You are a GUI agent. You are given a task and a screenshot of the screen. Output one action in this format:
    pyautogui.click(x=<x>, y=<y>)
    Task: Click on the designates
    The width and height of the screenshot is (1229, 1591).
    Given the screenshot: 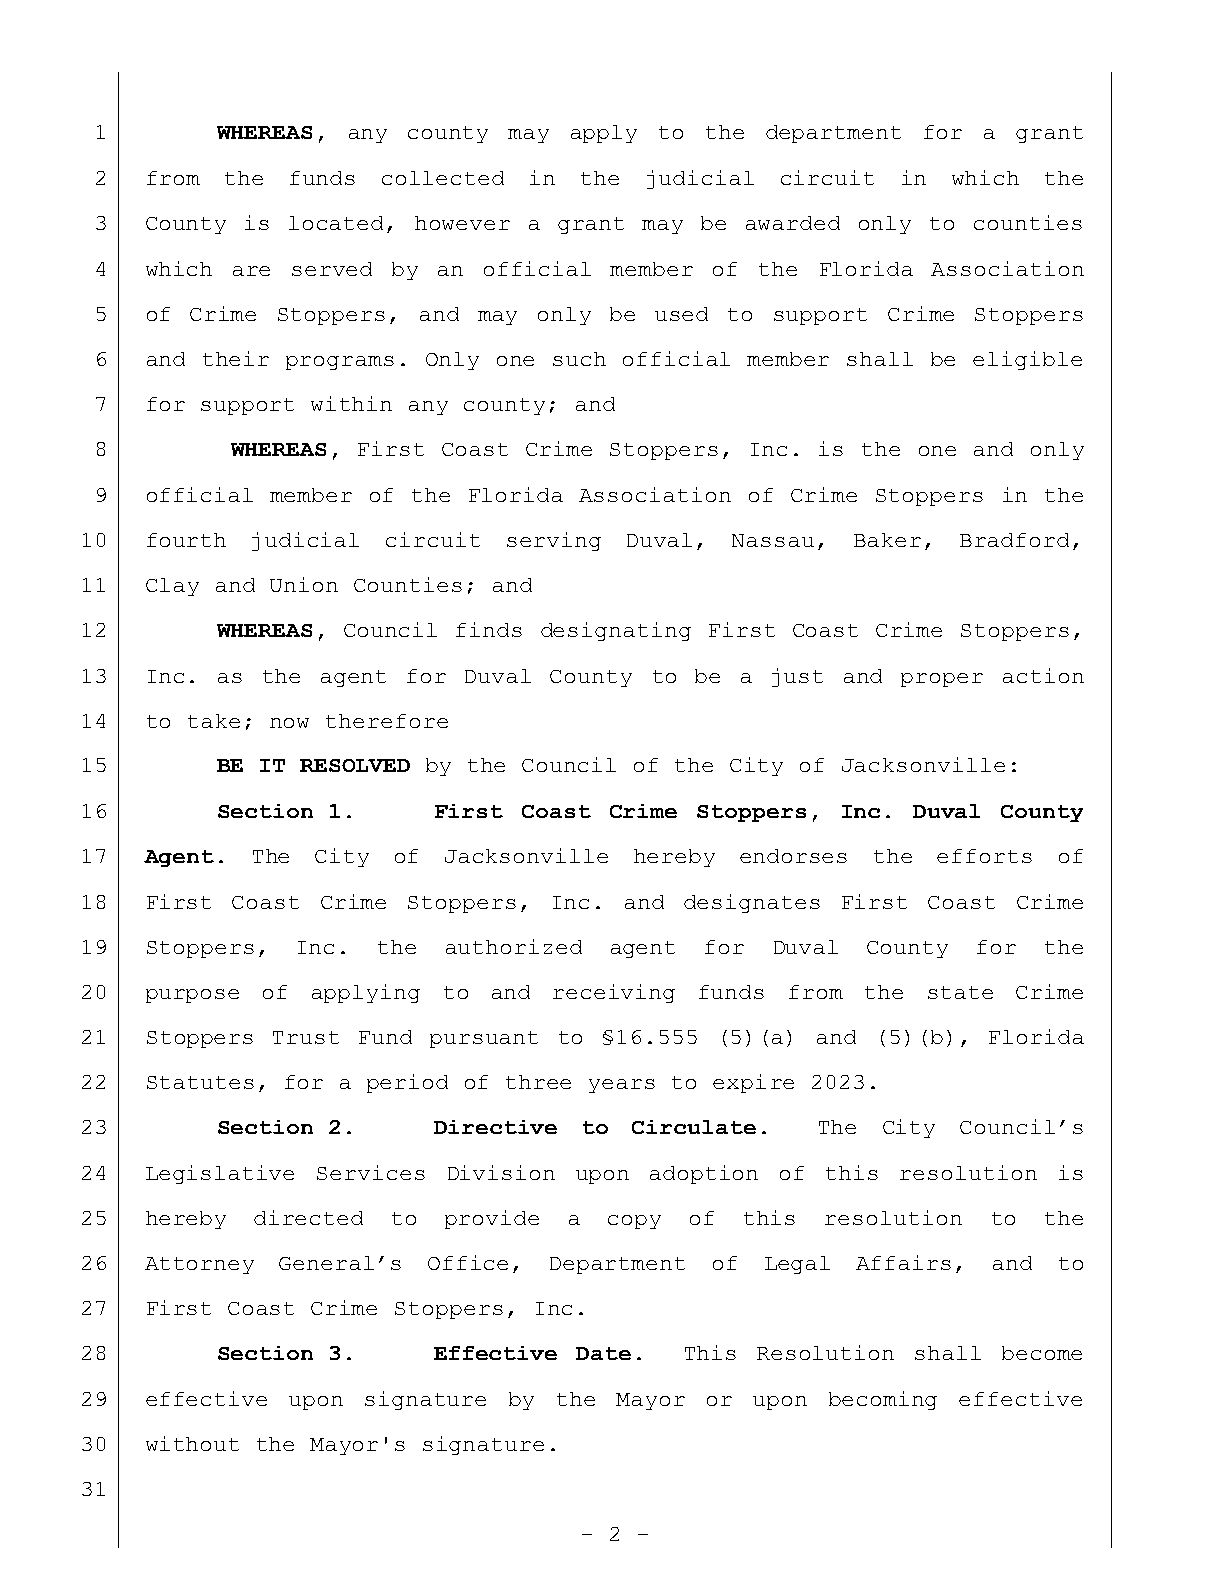 What is the action you would take?
    pyautogui.click(x=752, y=903)
